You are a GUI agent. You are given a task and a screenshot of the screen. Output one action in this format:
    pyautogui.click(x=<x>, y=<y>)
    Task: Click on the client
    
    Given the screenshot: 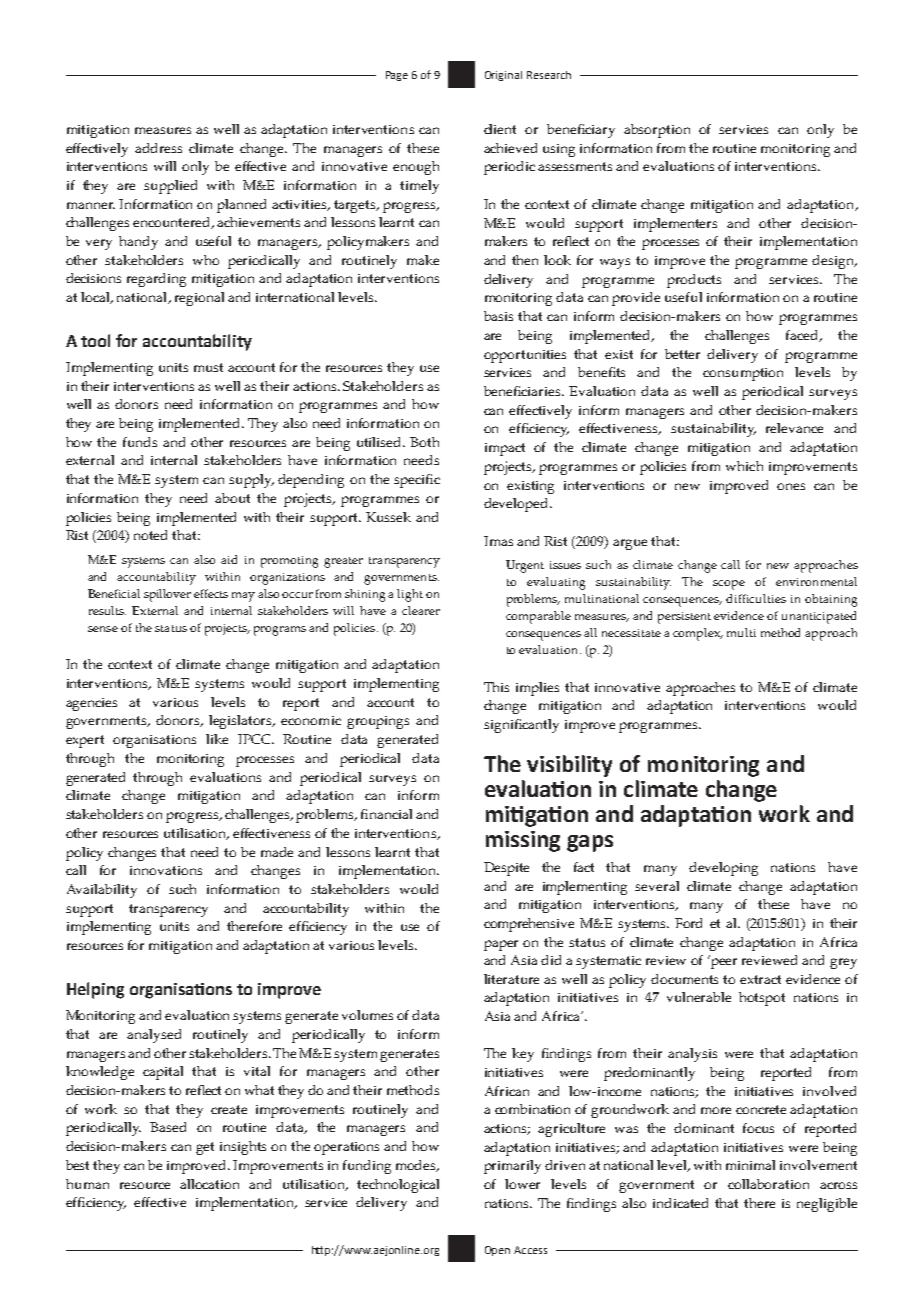 What is the action you would take?
    pyautogui.click(x=500, y=129)
